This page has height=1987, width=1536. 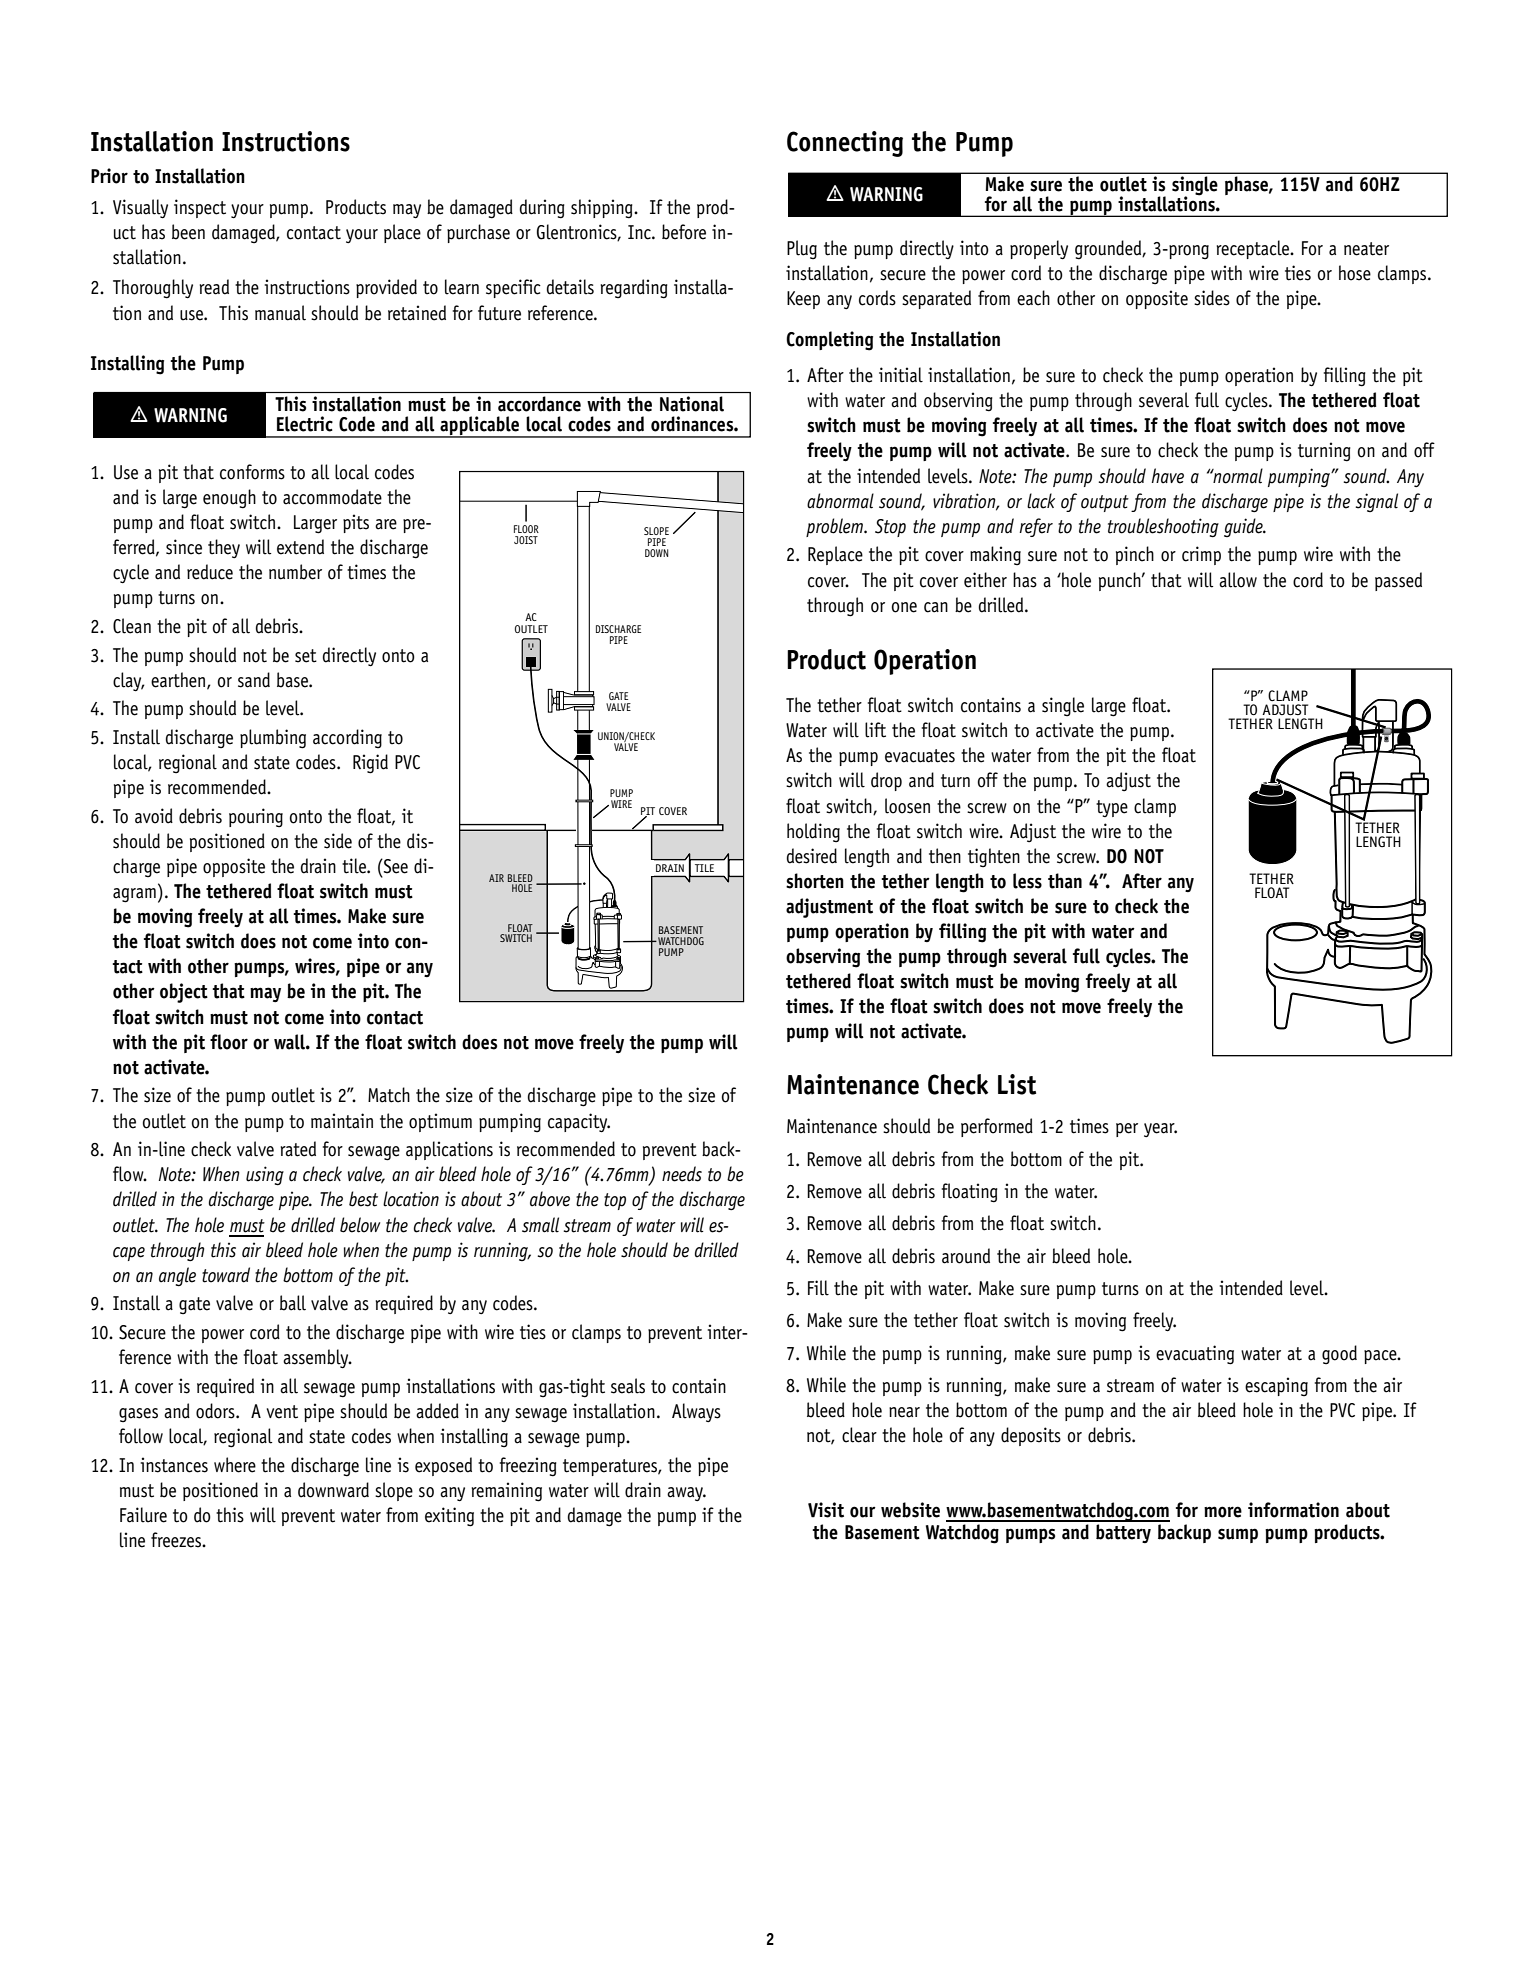 I want to click on type, so click(x=1112, y=808).
